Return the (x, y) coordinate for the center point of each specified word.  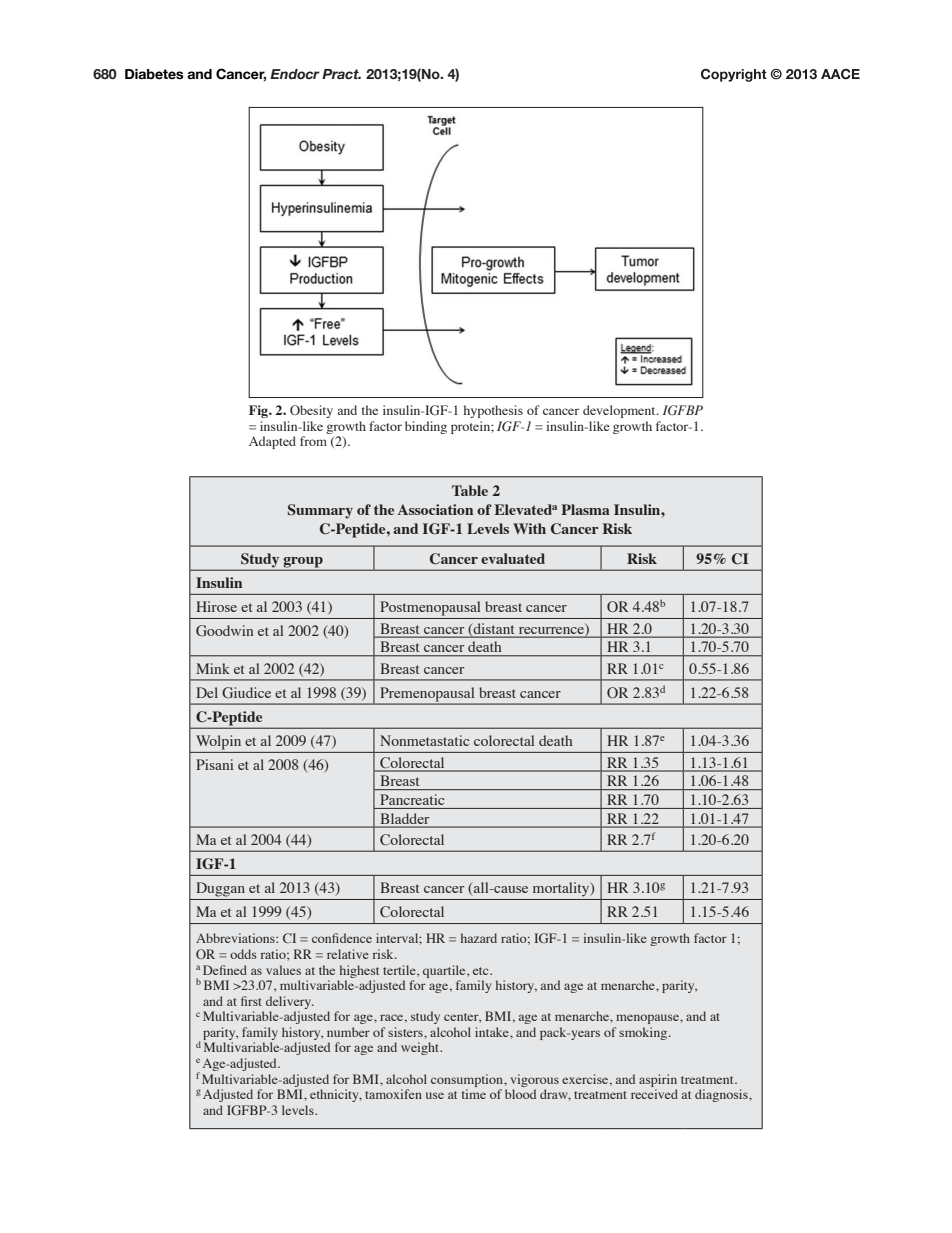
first (251, 1001)
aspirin (658, 1080)
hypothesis (493, 411)
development (620, 411)
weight (421, 1048)
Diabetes (154, 74)
